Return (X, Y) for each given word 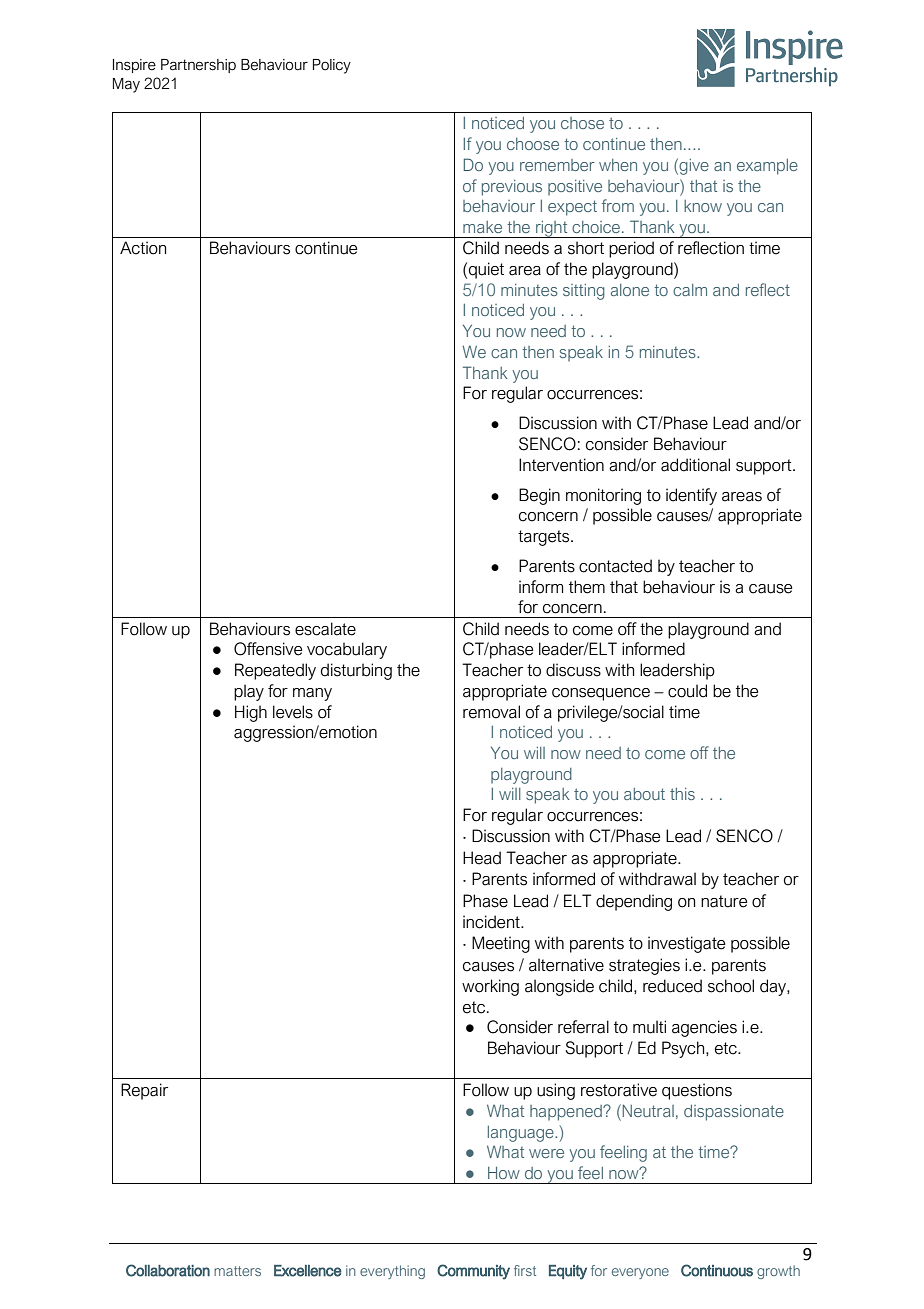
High (251, 713)
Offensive (268, 649)
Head (482, 858)
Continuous (717, 1270)
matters (237, 1271)
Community (473, 1272)
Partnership (198, 66)
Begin (539, 496)
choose (533, 144)
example (767, 167)
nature (724, 901)
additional (695, 465)
